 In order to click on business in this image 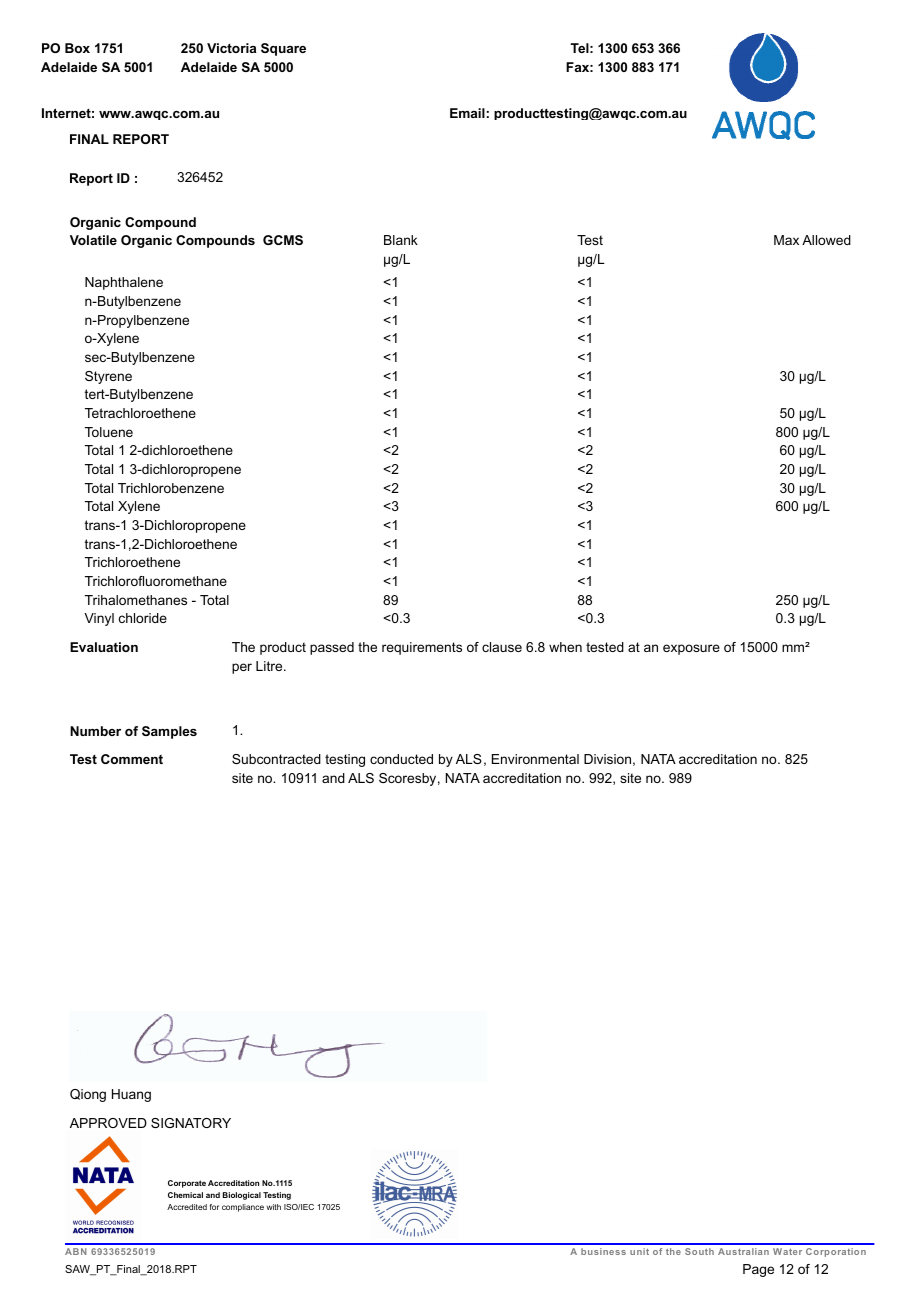, I will do `click(603, 1251)`.
